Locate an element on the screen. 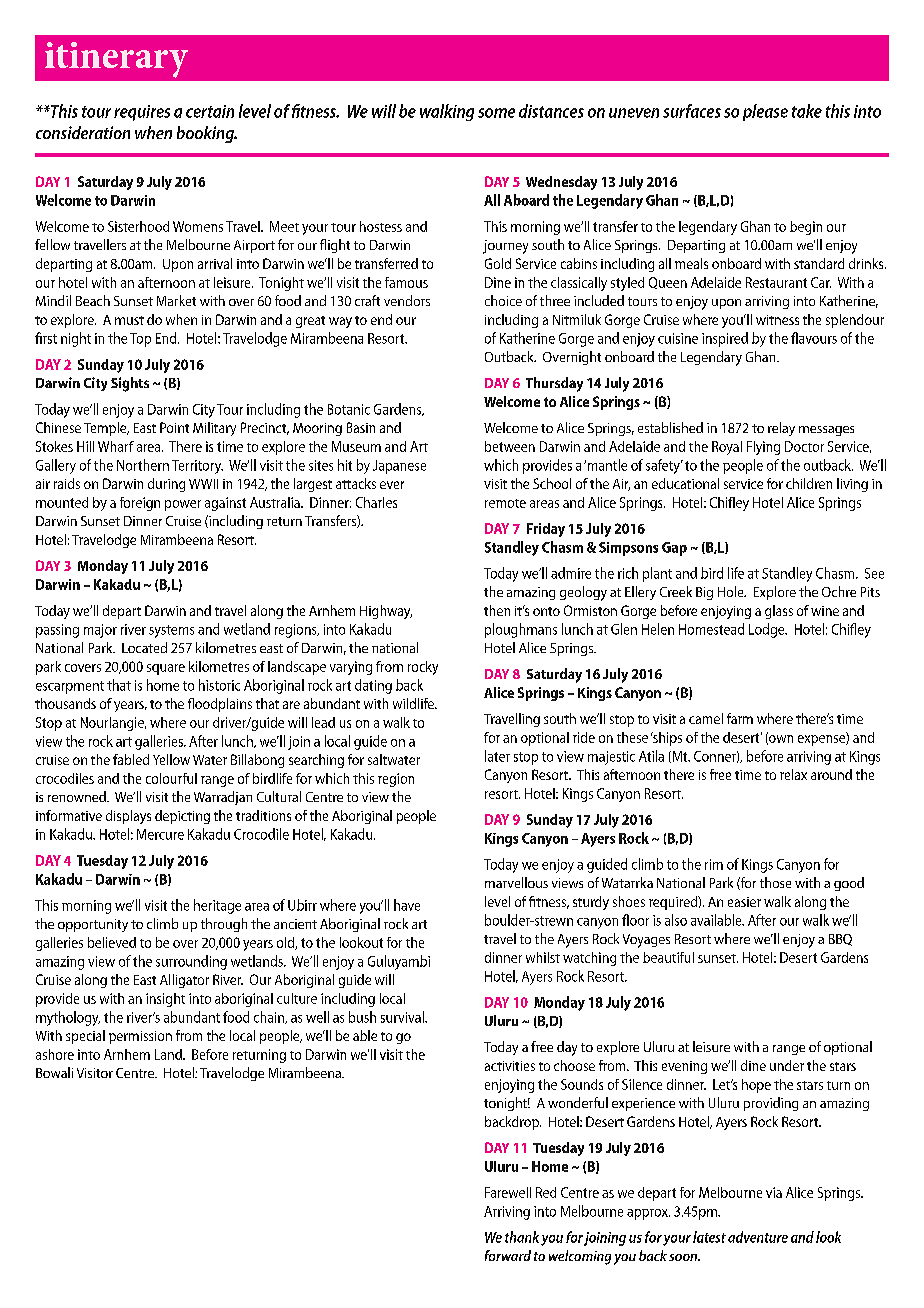 This screenshot has width=924, height=1308. under is located at coordinates (787, 1065).
